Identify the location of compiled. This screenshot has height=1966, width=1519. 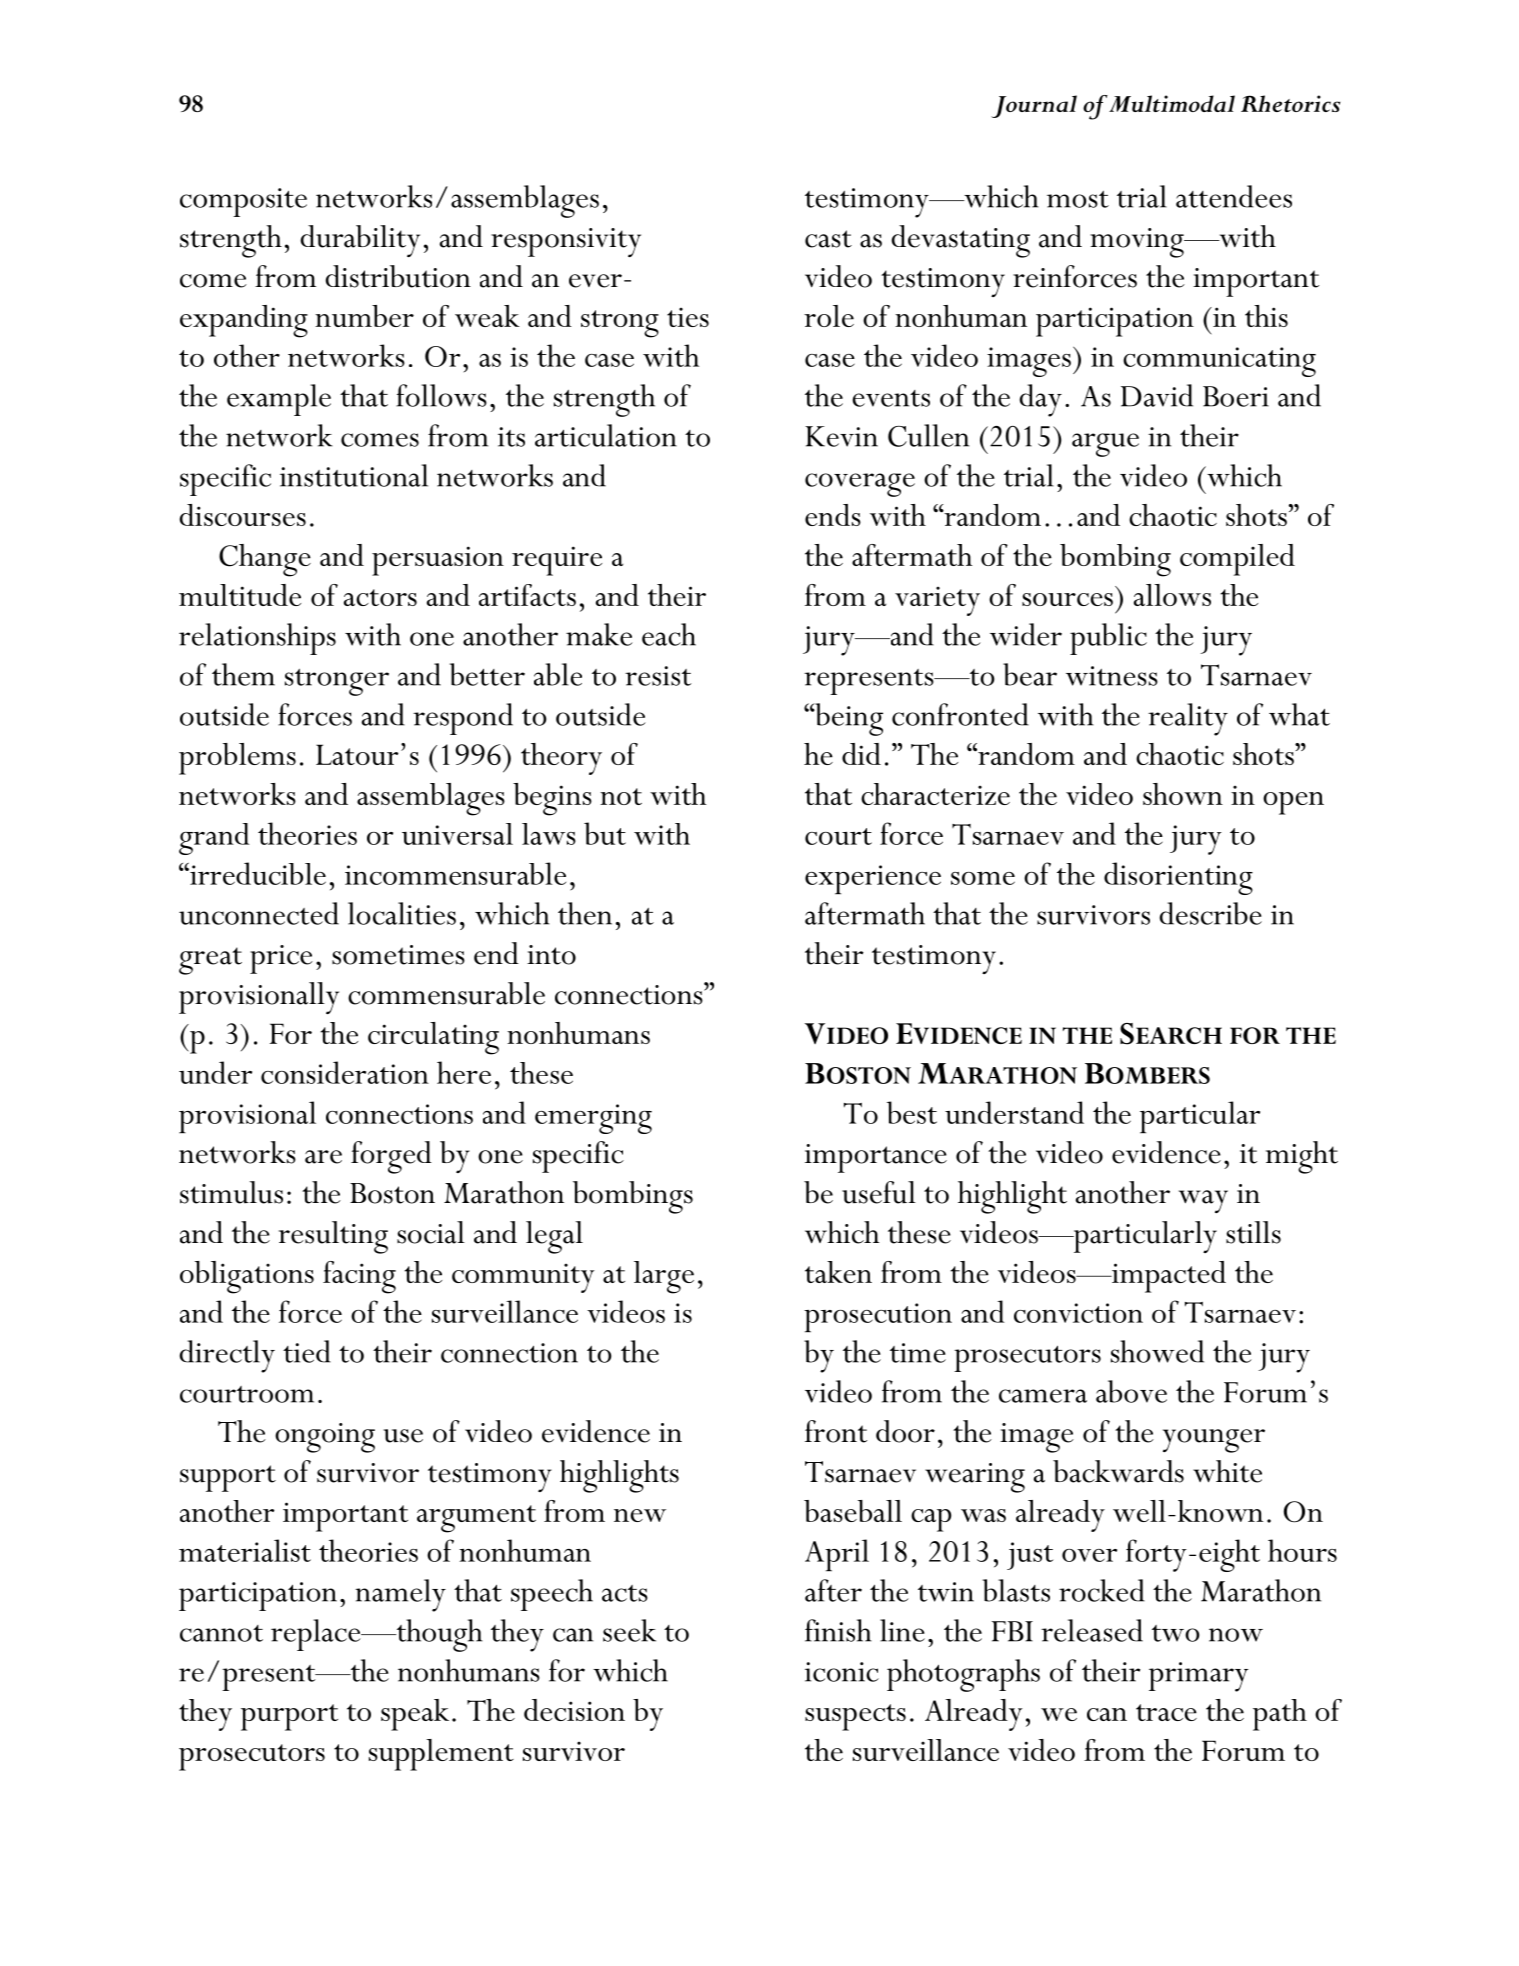
(1237, 560).
